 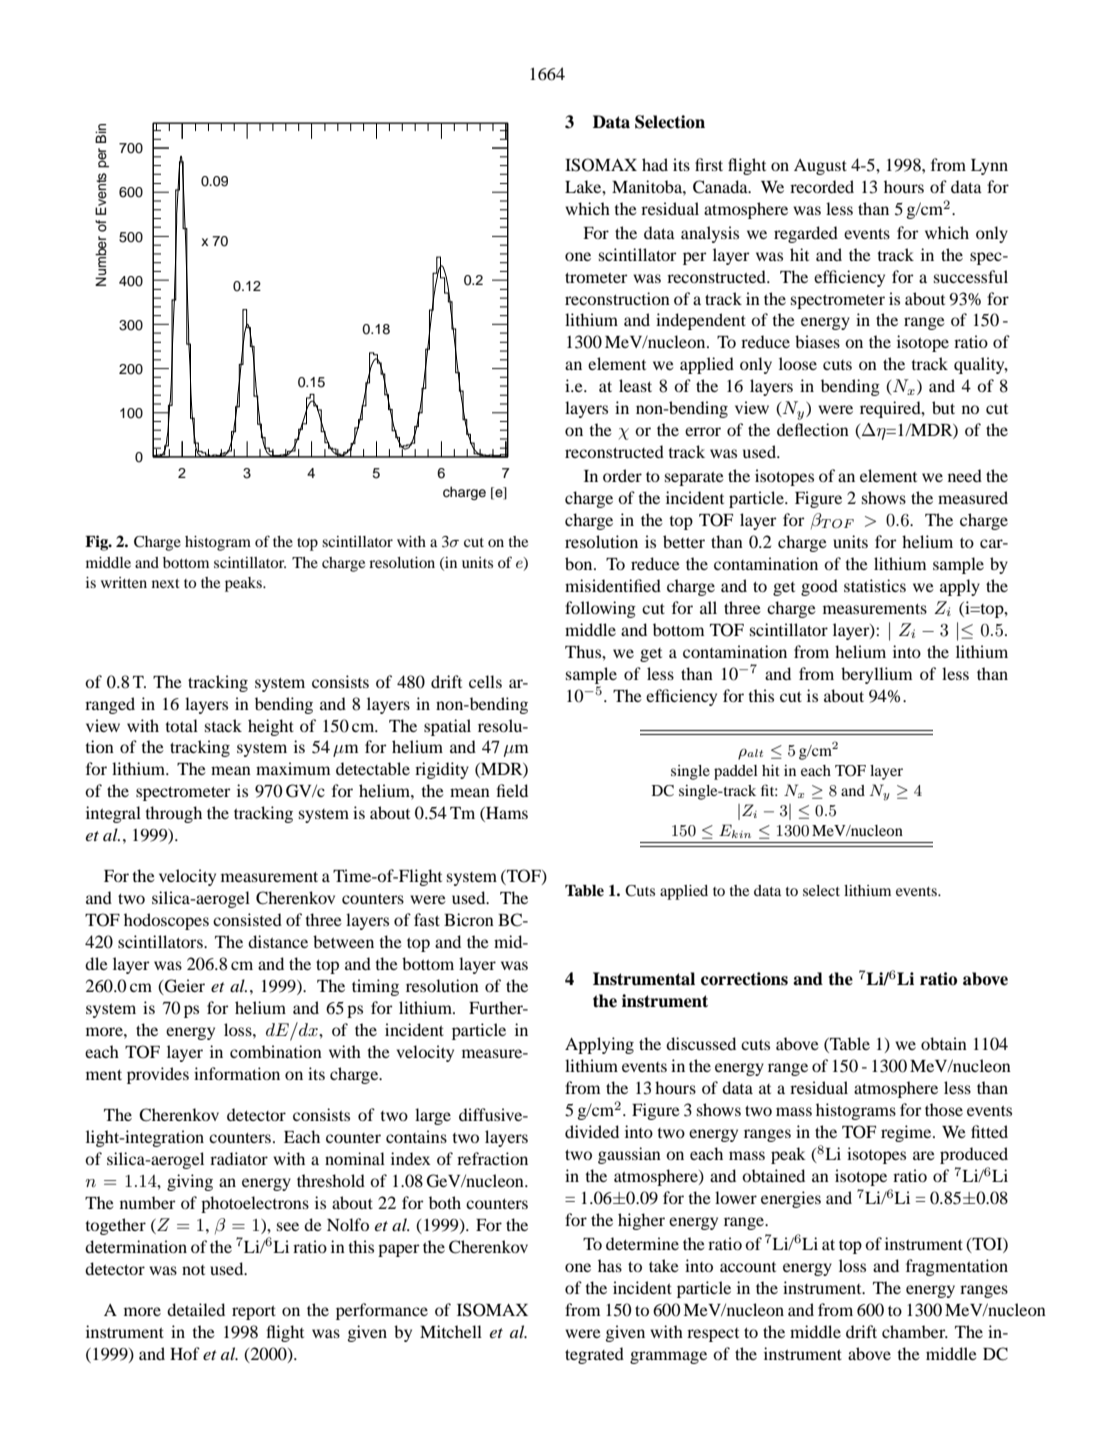 I want to click on stack, so click(x=223, y=725).
